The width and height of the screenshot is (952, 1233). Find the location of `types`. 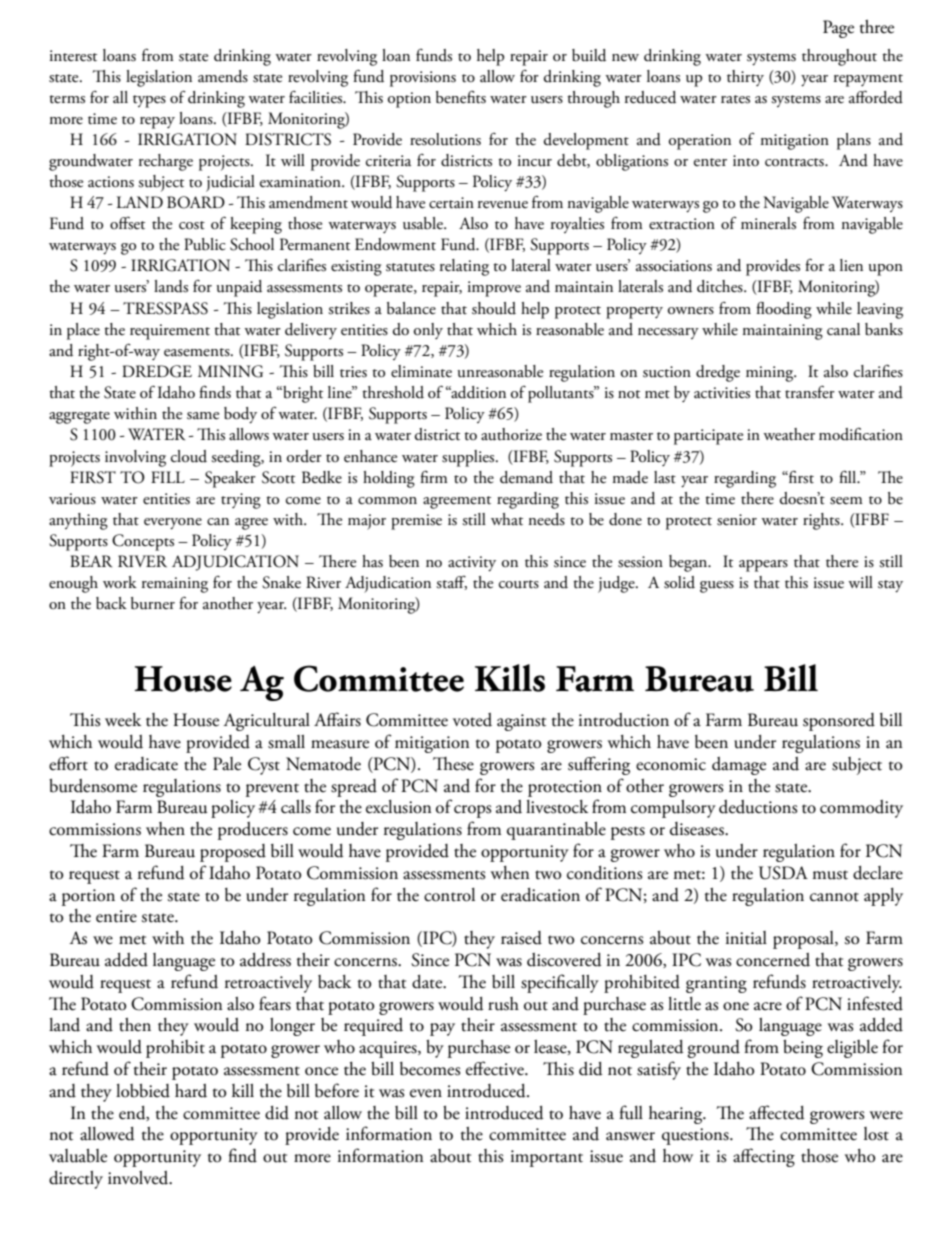

types is located at coordinates (149, 101).
